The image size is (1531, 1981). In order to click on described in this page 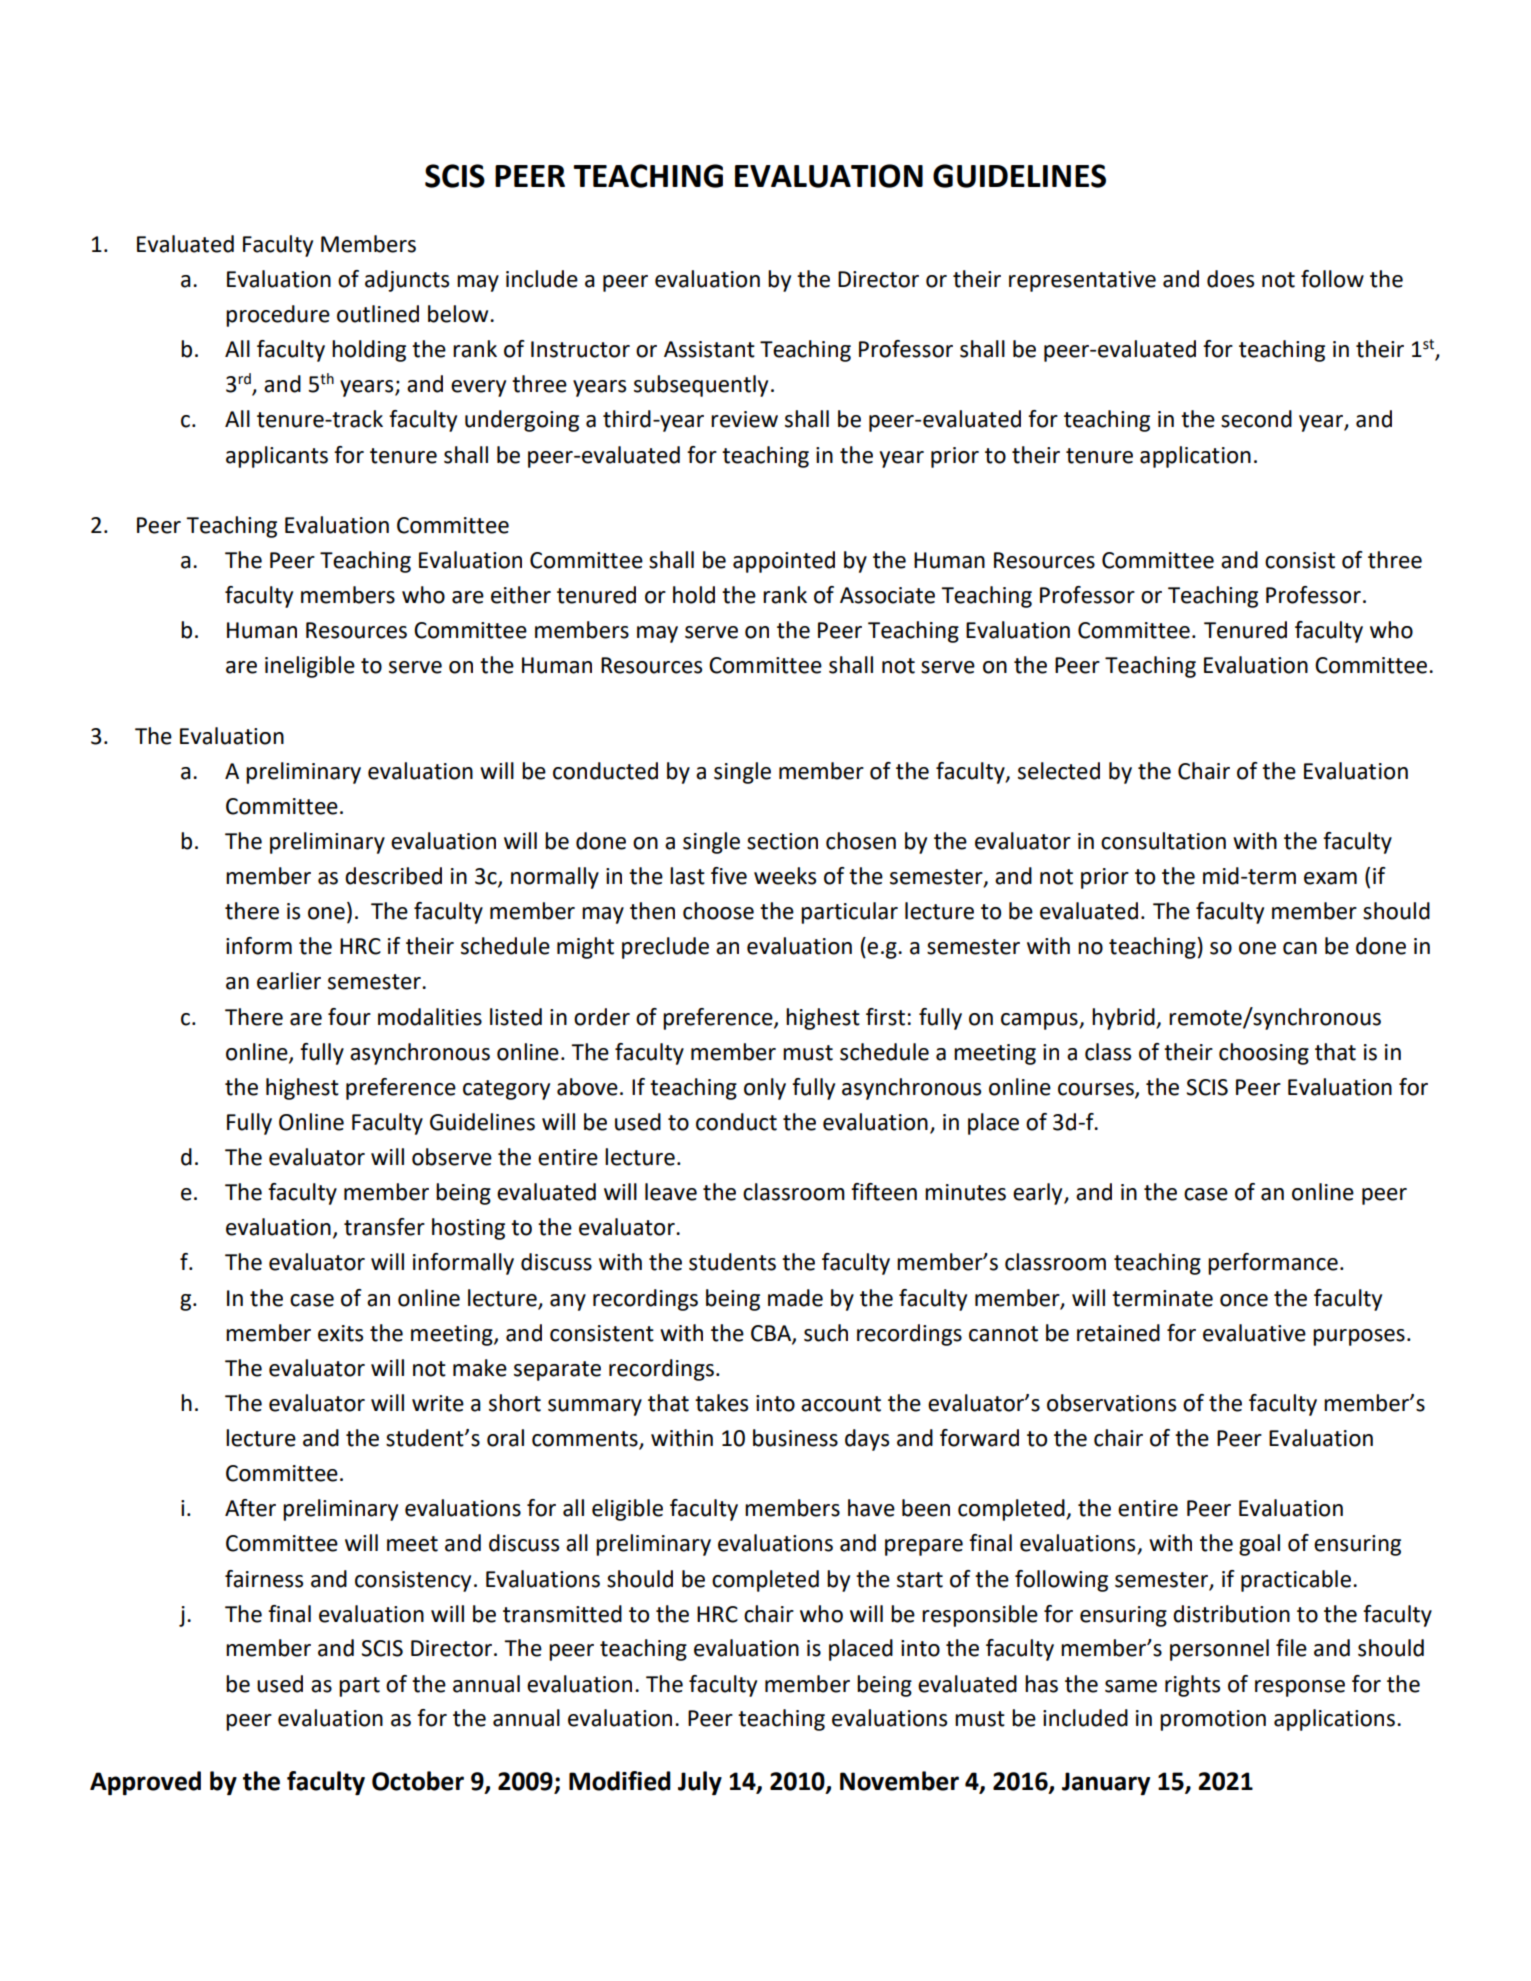, I will do `click(393, 876)`.
